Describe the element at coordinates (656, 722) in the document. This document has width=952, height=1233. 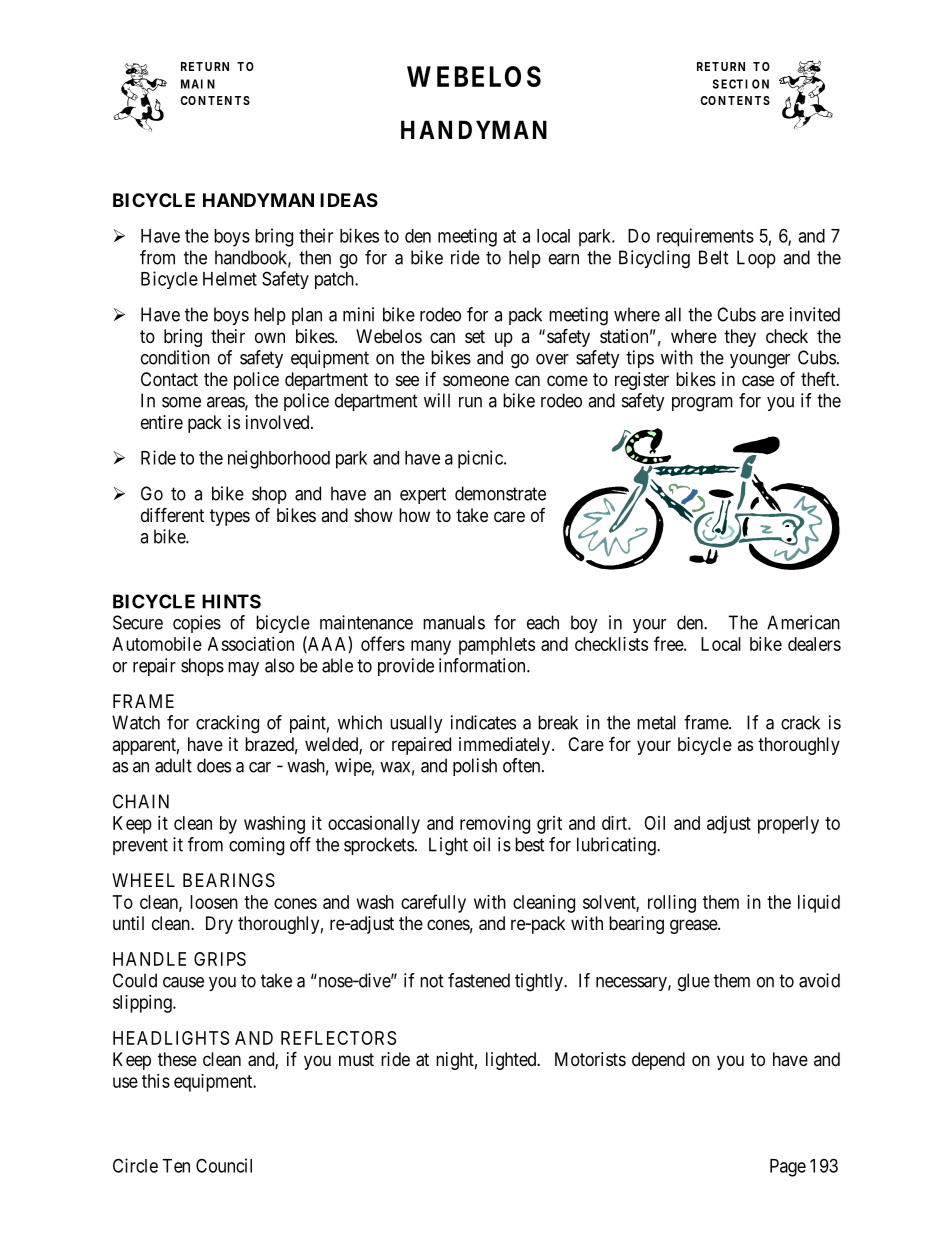
I see `metal` at that location.
